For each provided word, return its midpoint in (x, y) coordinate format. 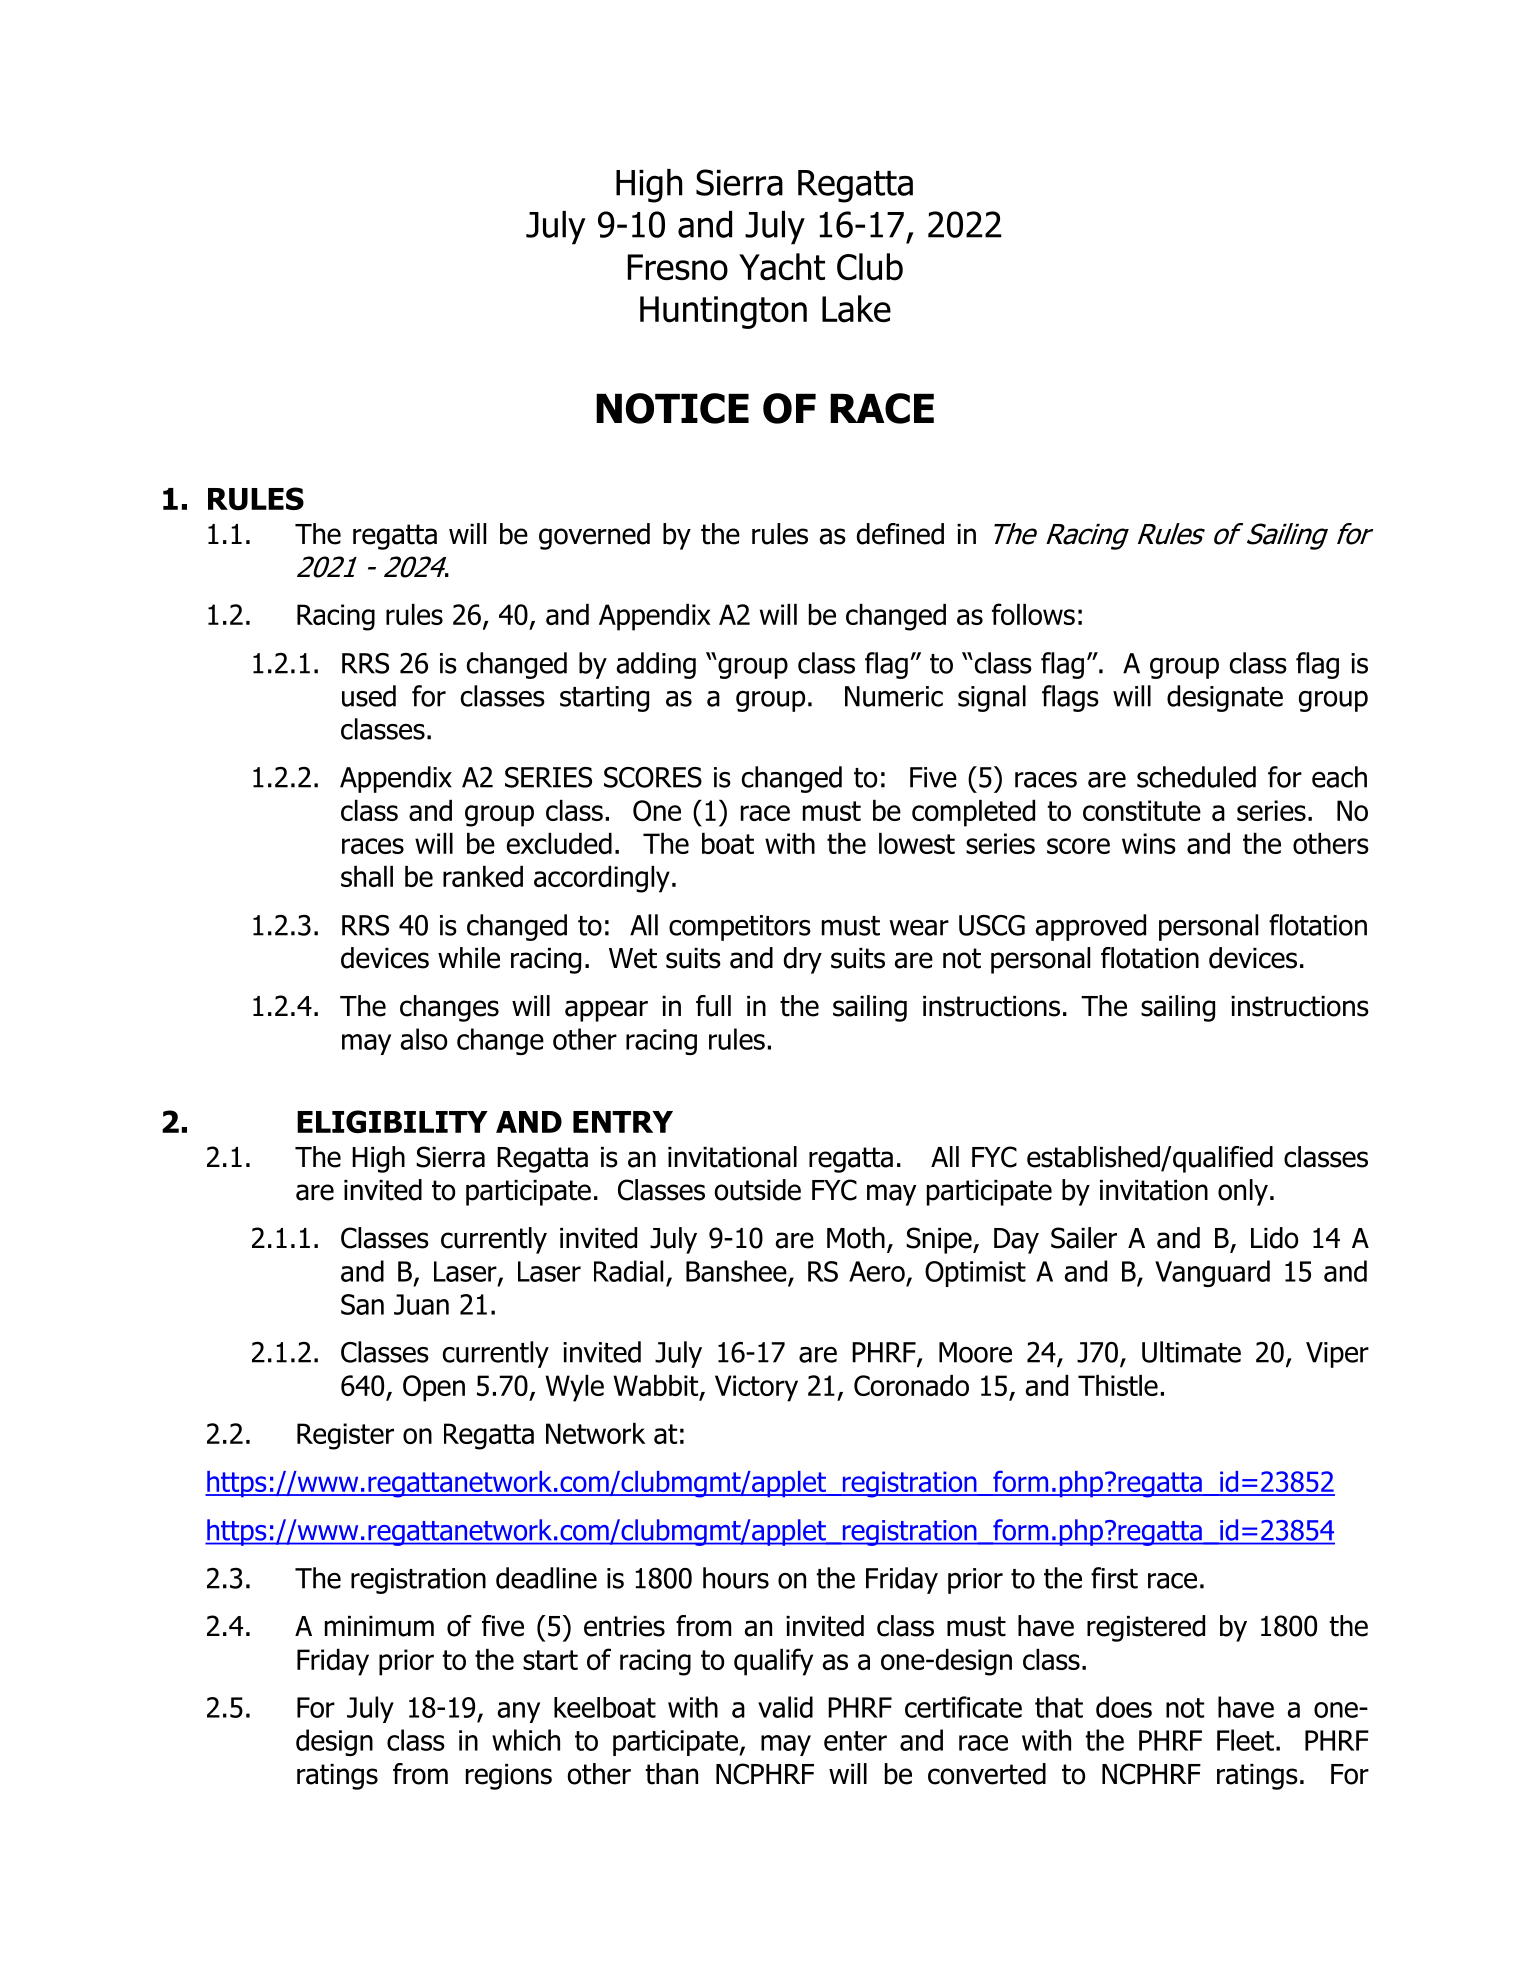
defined (900, 534)
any (519, 1712)
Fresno (678, 267)
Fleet (1245, 1740)
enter (855, 1741)
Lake (856, 309)
